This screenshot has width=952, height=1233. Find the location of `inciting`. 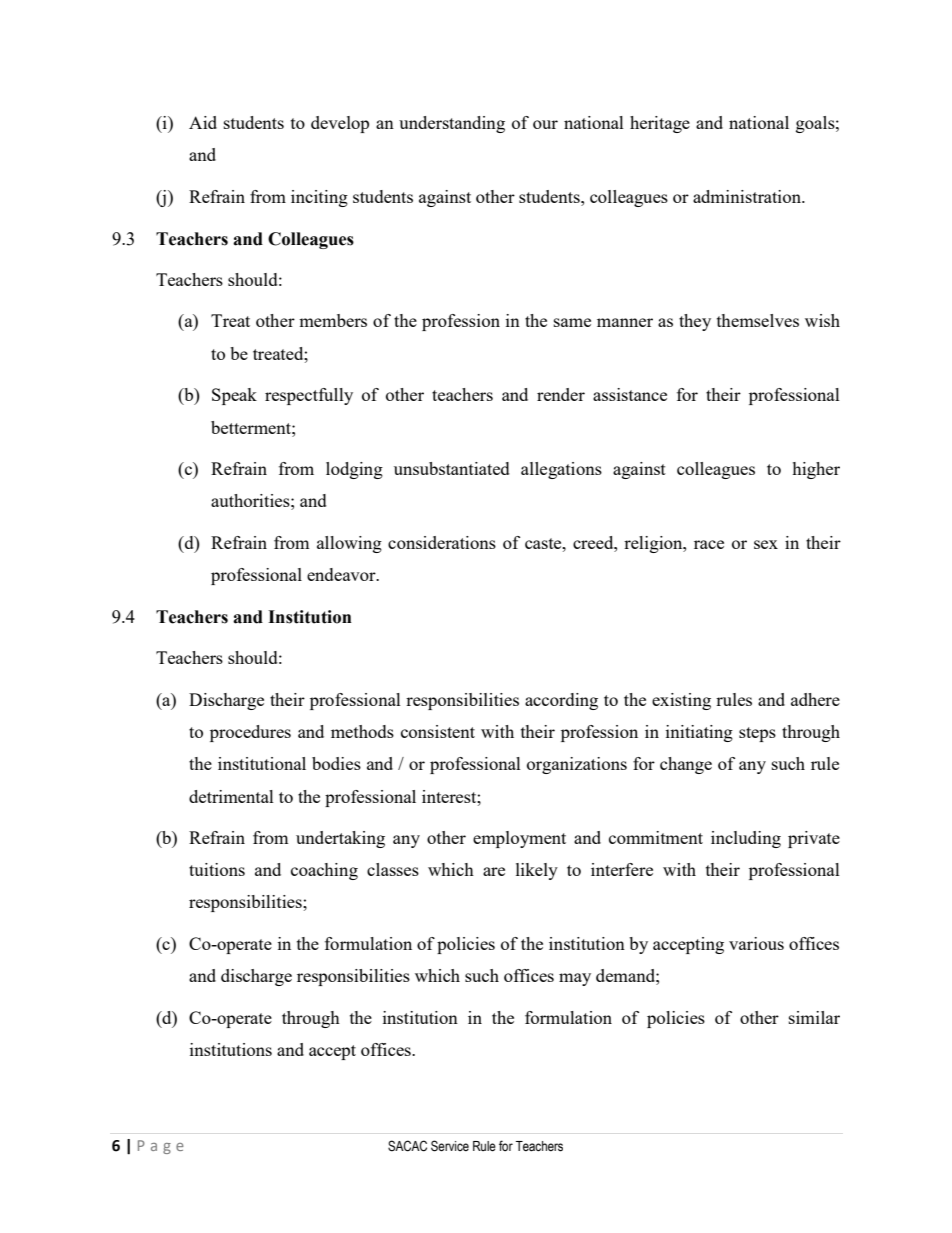

inciting is located at coordinates (319, 198).
